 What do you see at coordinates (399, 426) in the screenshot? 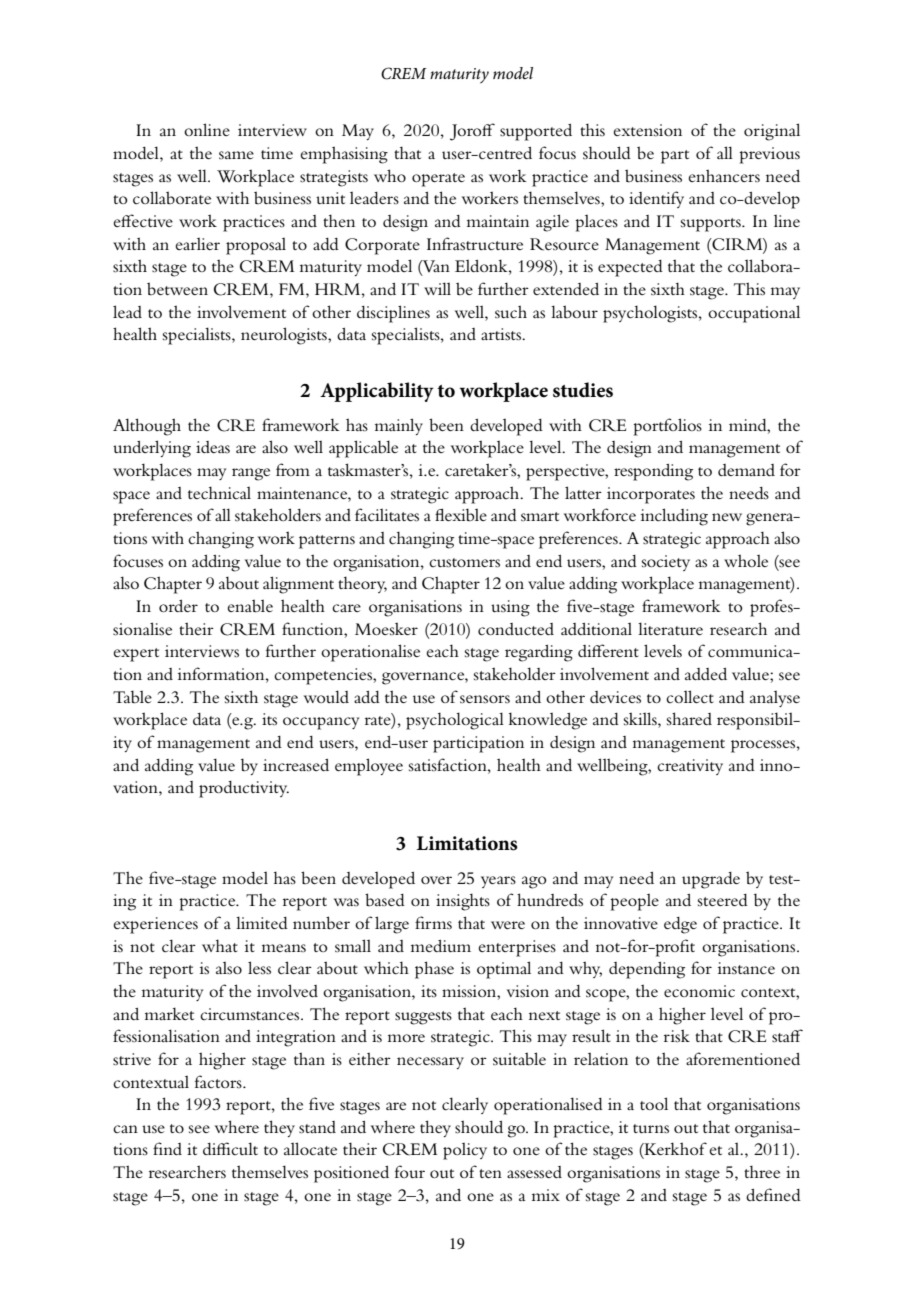
I see `mainly` at bounding box center [399, 426].
